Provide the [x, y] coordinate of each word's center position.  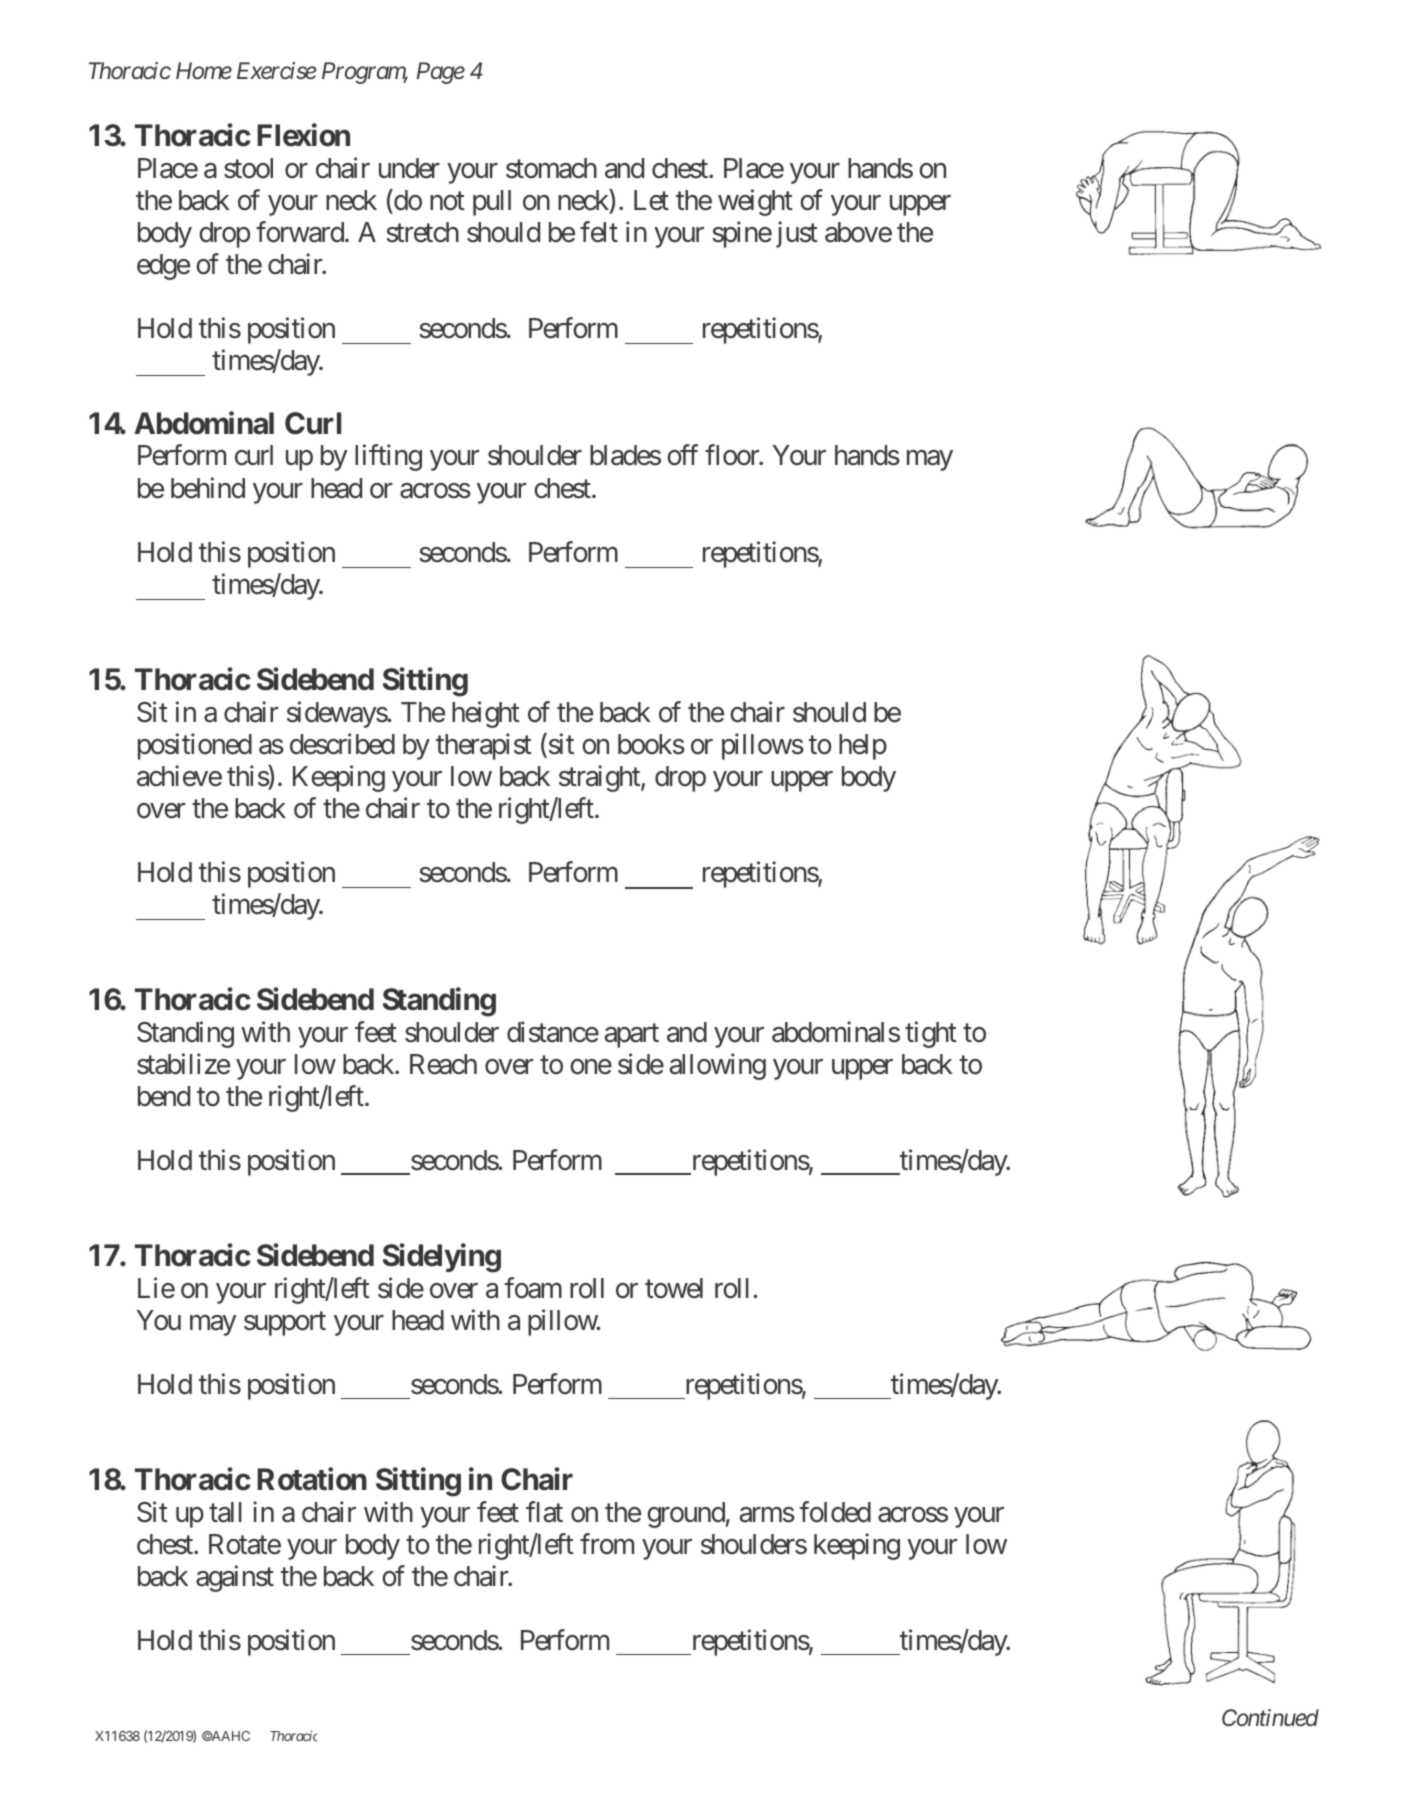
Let [651, 200]
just [797, 234]
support [285, 1324]
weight [755, 202]
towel [674, 1288]
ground [686, 1515]
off [682, 455]
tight [931, 1034]
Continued [1270, 1717]
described [342, 744]
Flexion [303, 135]
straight [600, 778]
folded [835, 1512]
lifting [388, 458]
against [235, 1578]
